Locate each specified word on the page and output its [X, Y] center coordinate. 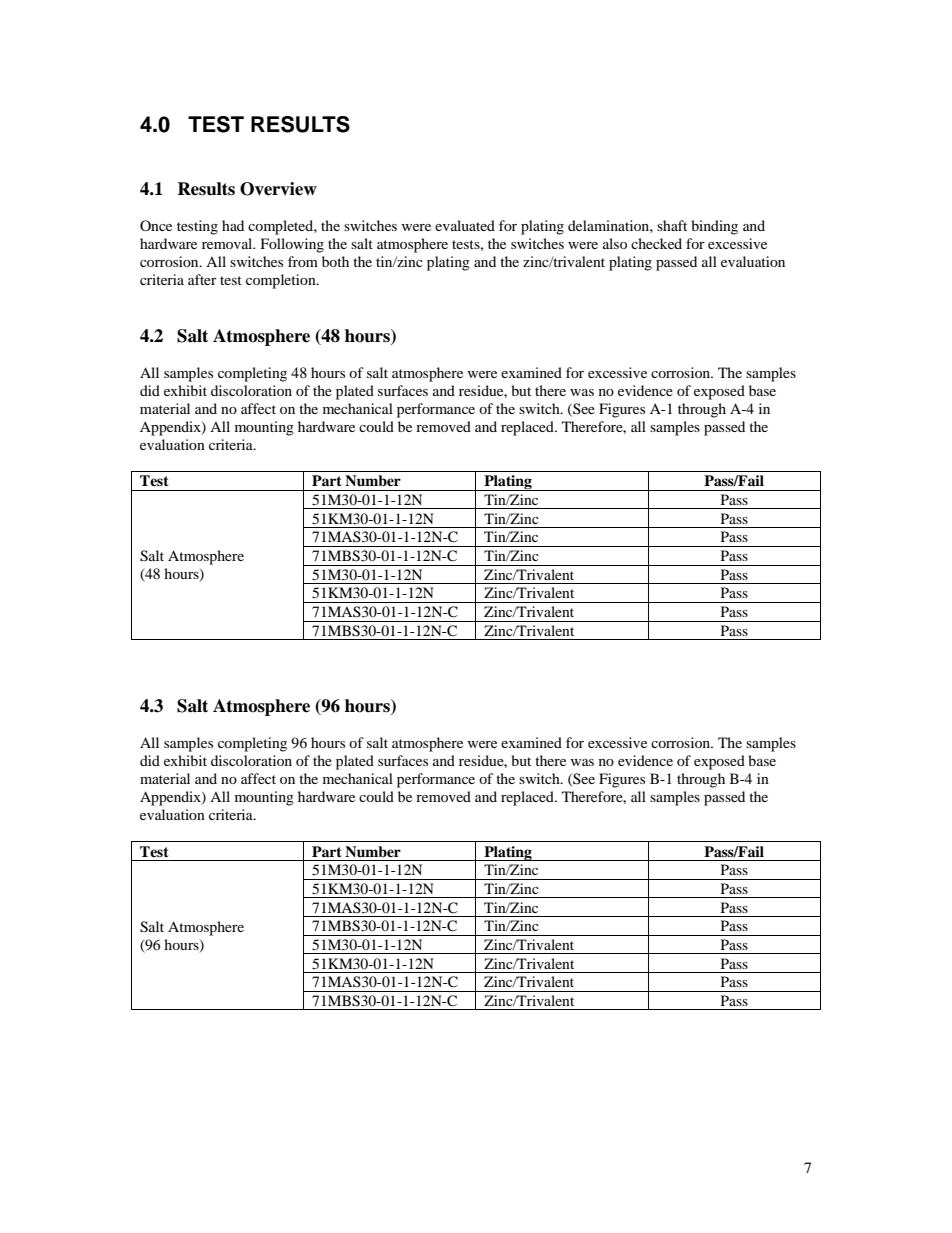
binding [714, 227]
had [233, 225]
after [202, 279]
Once [156, 225]
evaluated [465, 225]
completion [282, 281]
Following [292, 245]
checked [656, 243]
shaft [672, 225]
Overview [278, 189]
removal [228, 243]
